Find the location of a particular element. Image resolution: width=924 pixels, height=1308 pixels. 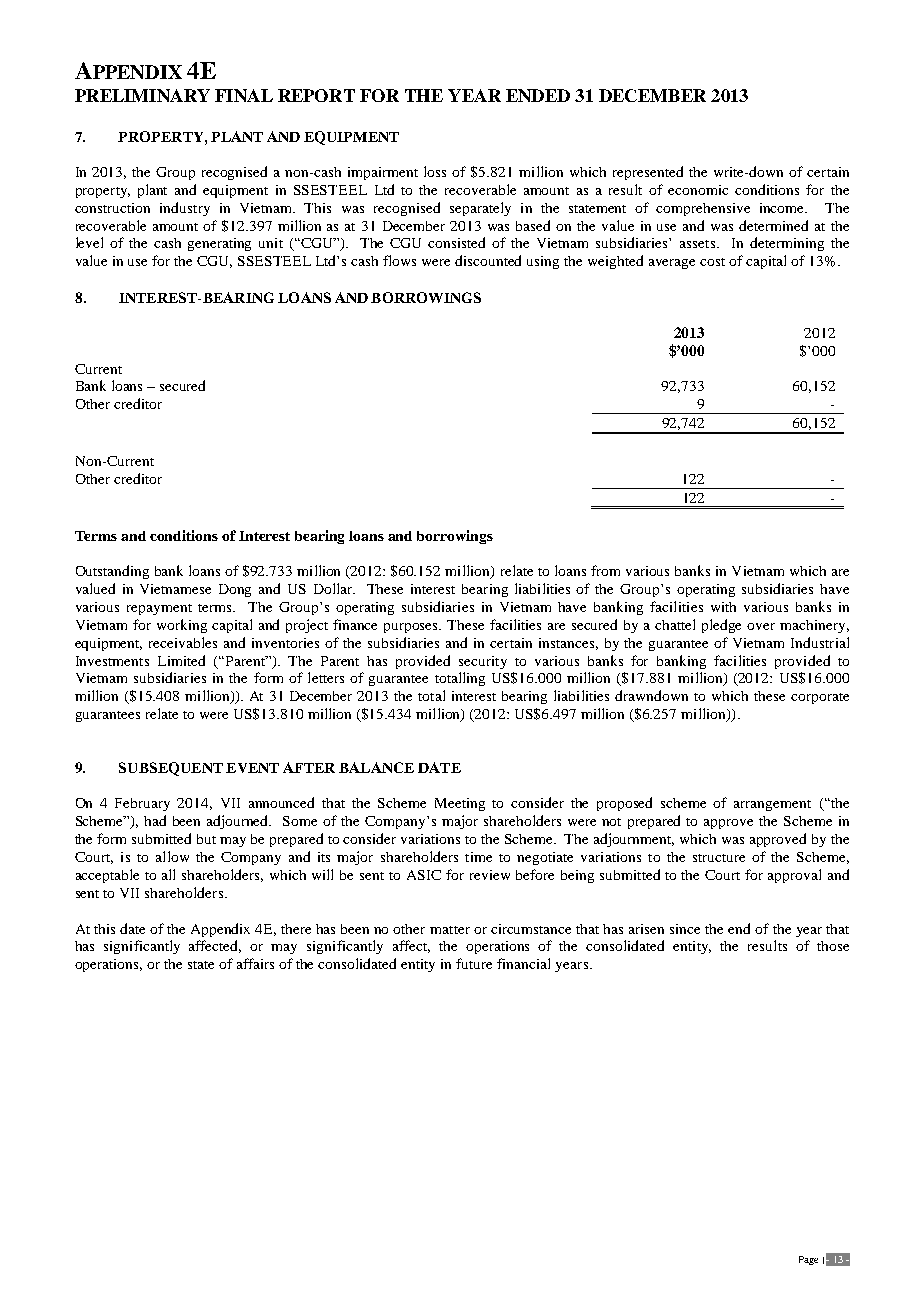

cost is located at coordinates (712, 262).
